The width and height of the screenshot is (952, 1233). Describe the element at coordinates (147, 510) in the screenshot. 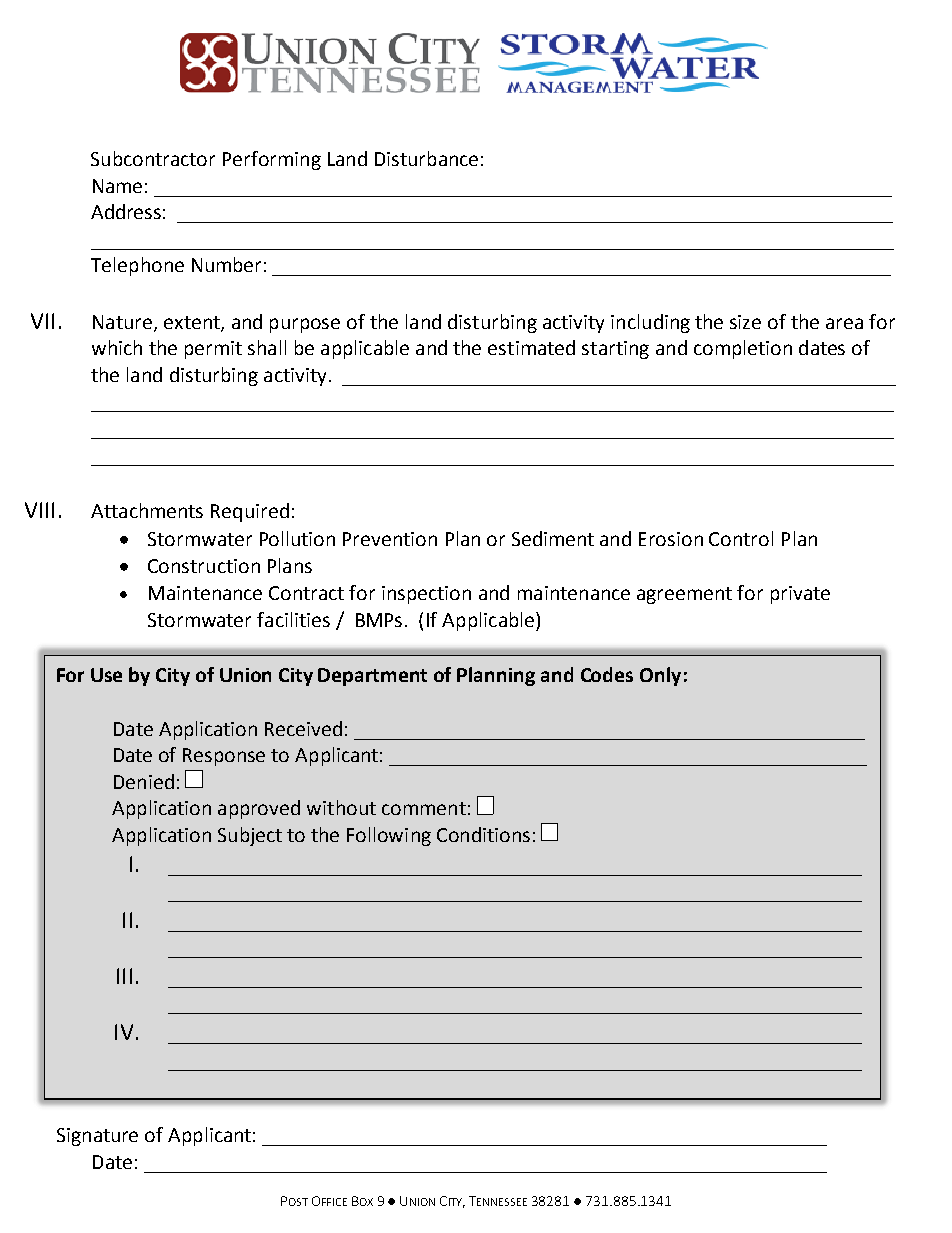

I see `Attachments` at that location.
